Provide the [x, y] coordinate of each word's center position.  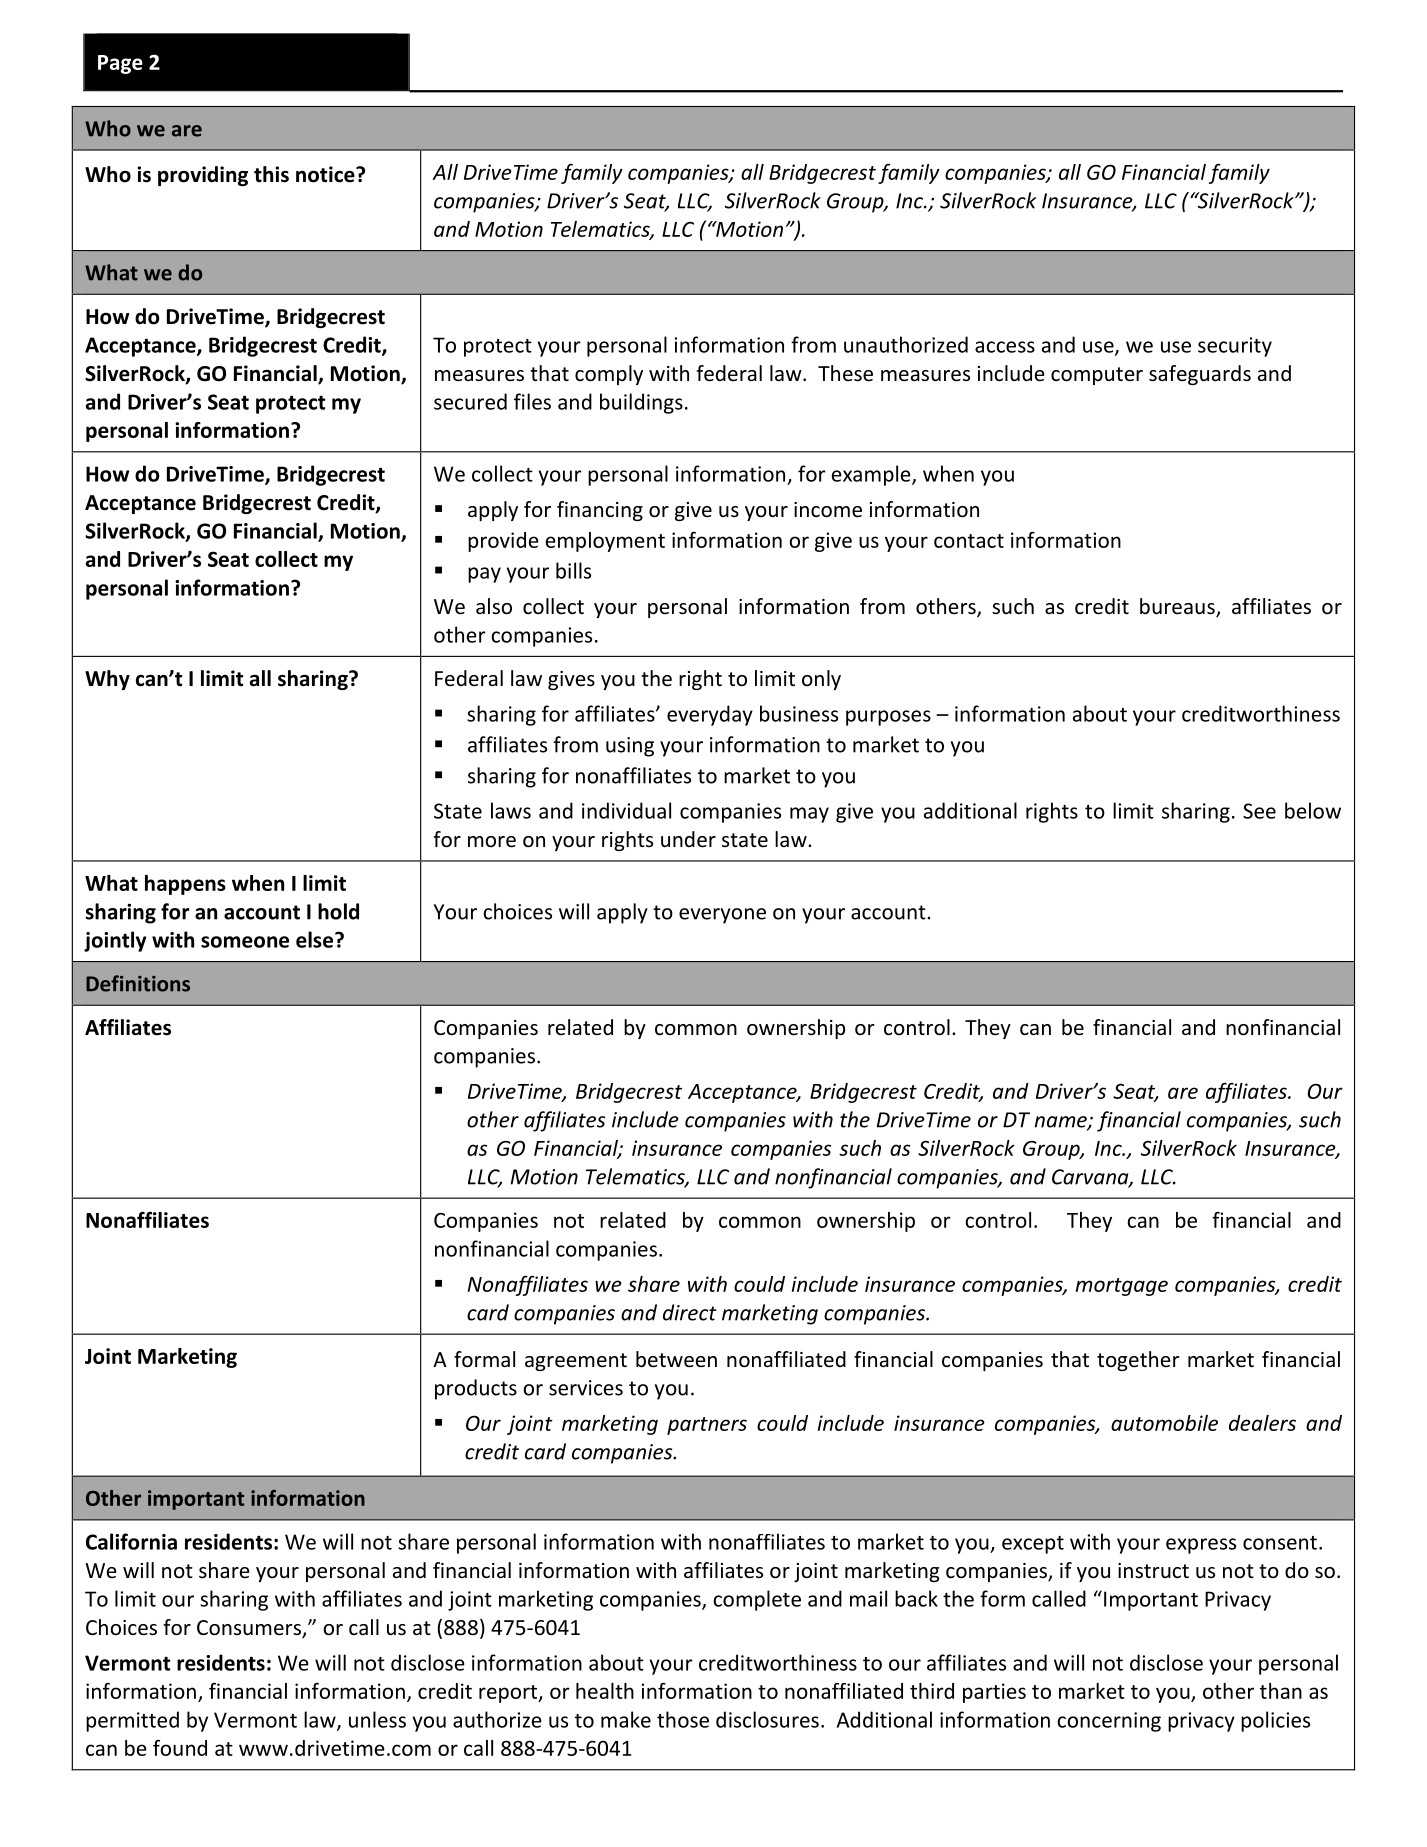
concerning [1109, 1722]
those [683, 1719]
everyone [722, 916]
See [1259, 811]
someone [245, 942]
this [271, 174]
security [1235, 347]
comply [609, 375]
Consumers [250, 1629]
